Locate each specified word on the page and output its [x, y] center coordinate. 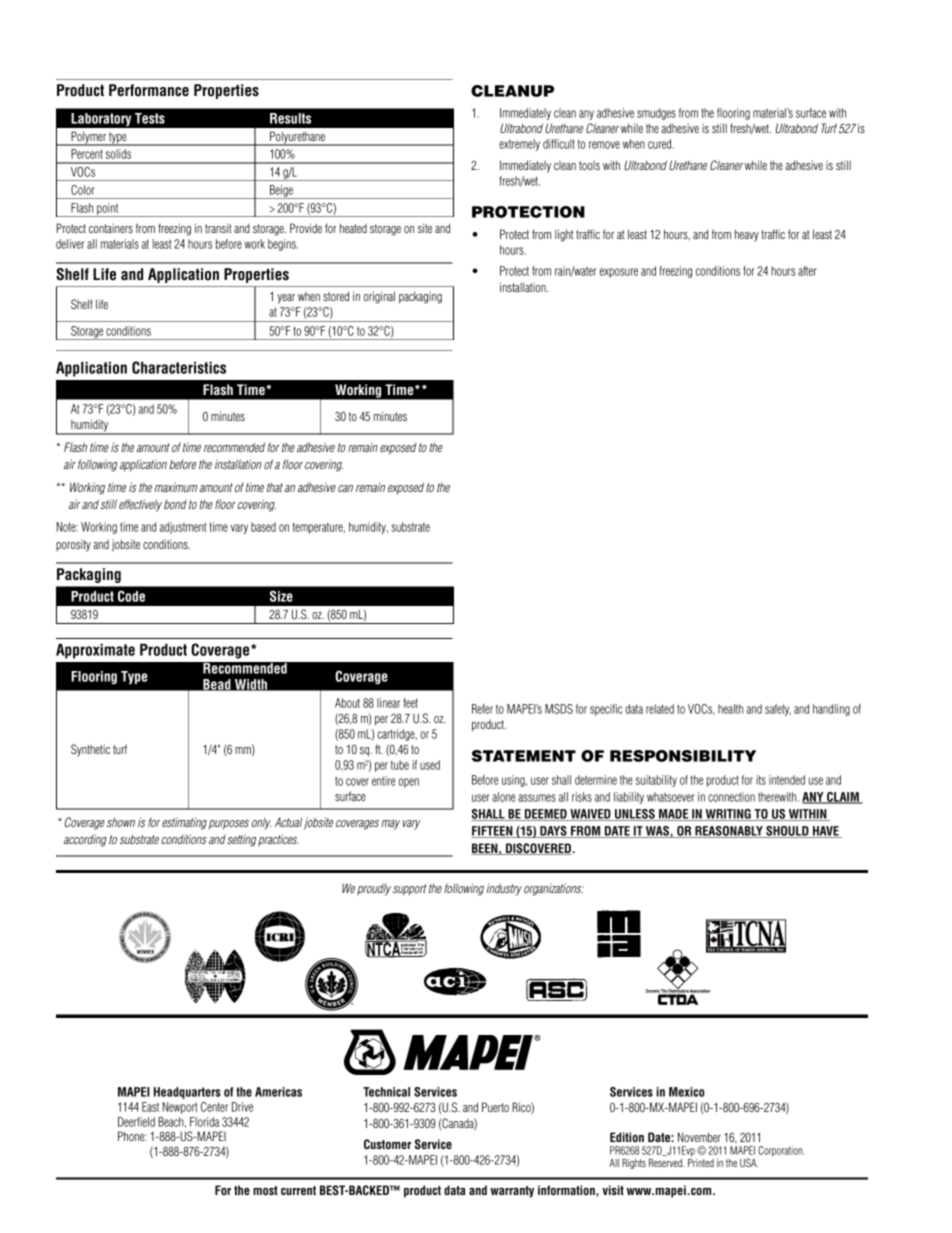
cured [661, 144]
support [410, 890]
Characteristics [179, 367]
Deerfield [136, 1122]
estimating [184, 823]
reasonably [729, 832]
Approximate [95, 651]
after [807, 271]
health [730, 709]
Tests [150, 118]
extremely [519, 145]
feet [410, 703]
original [379, 297]
